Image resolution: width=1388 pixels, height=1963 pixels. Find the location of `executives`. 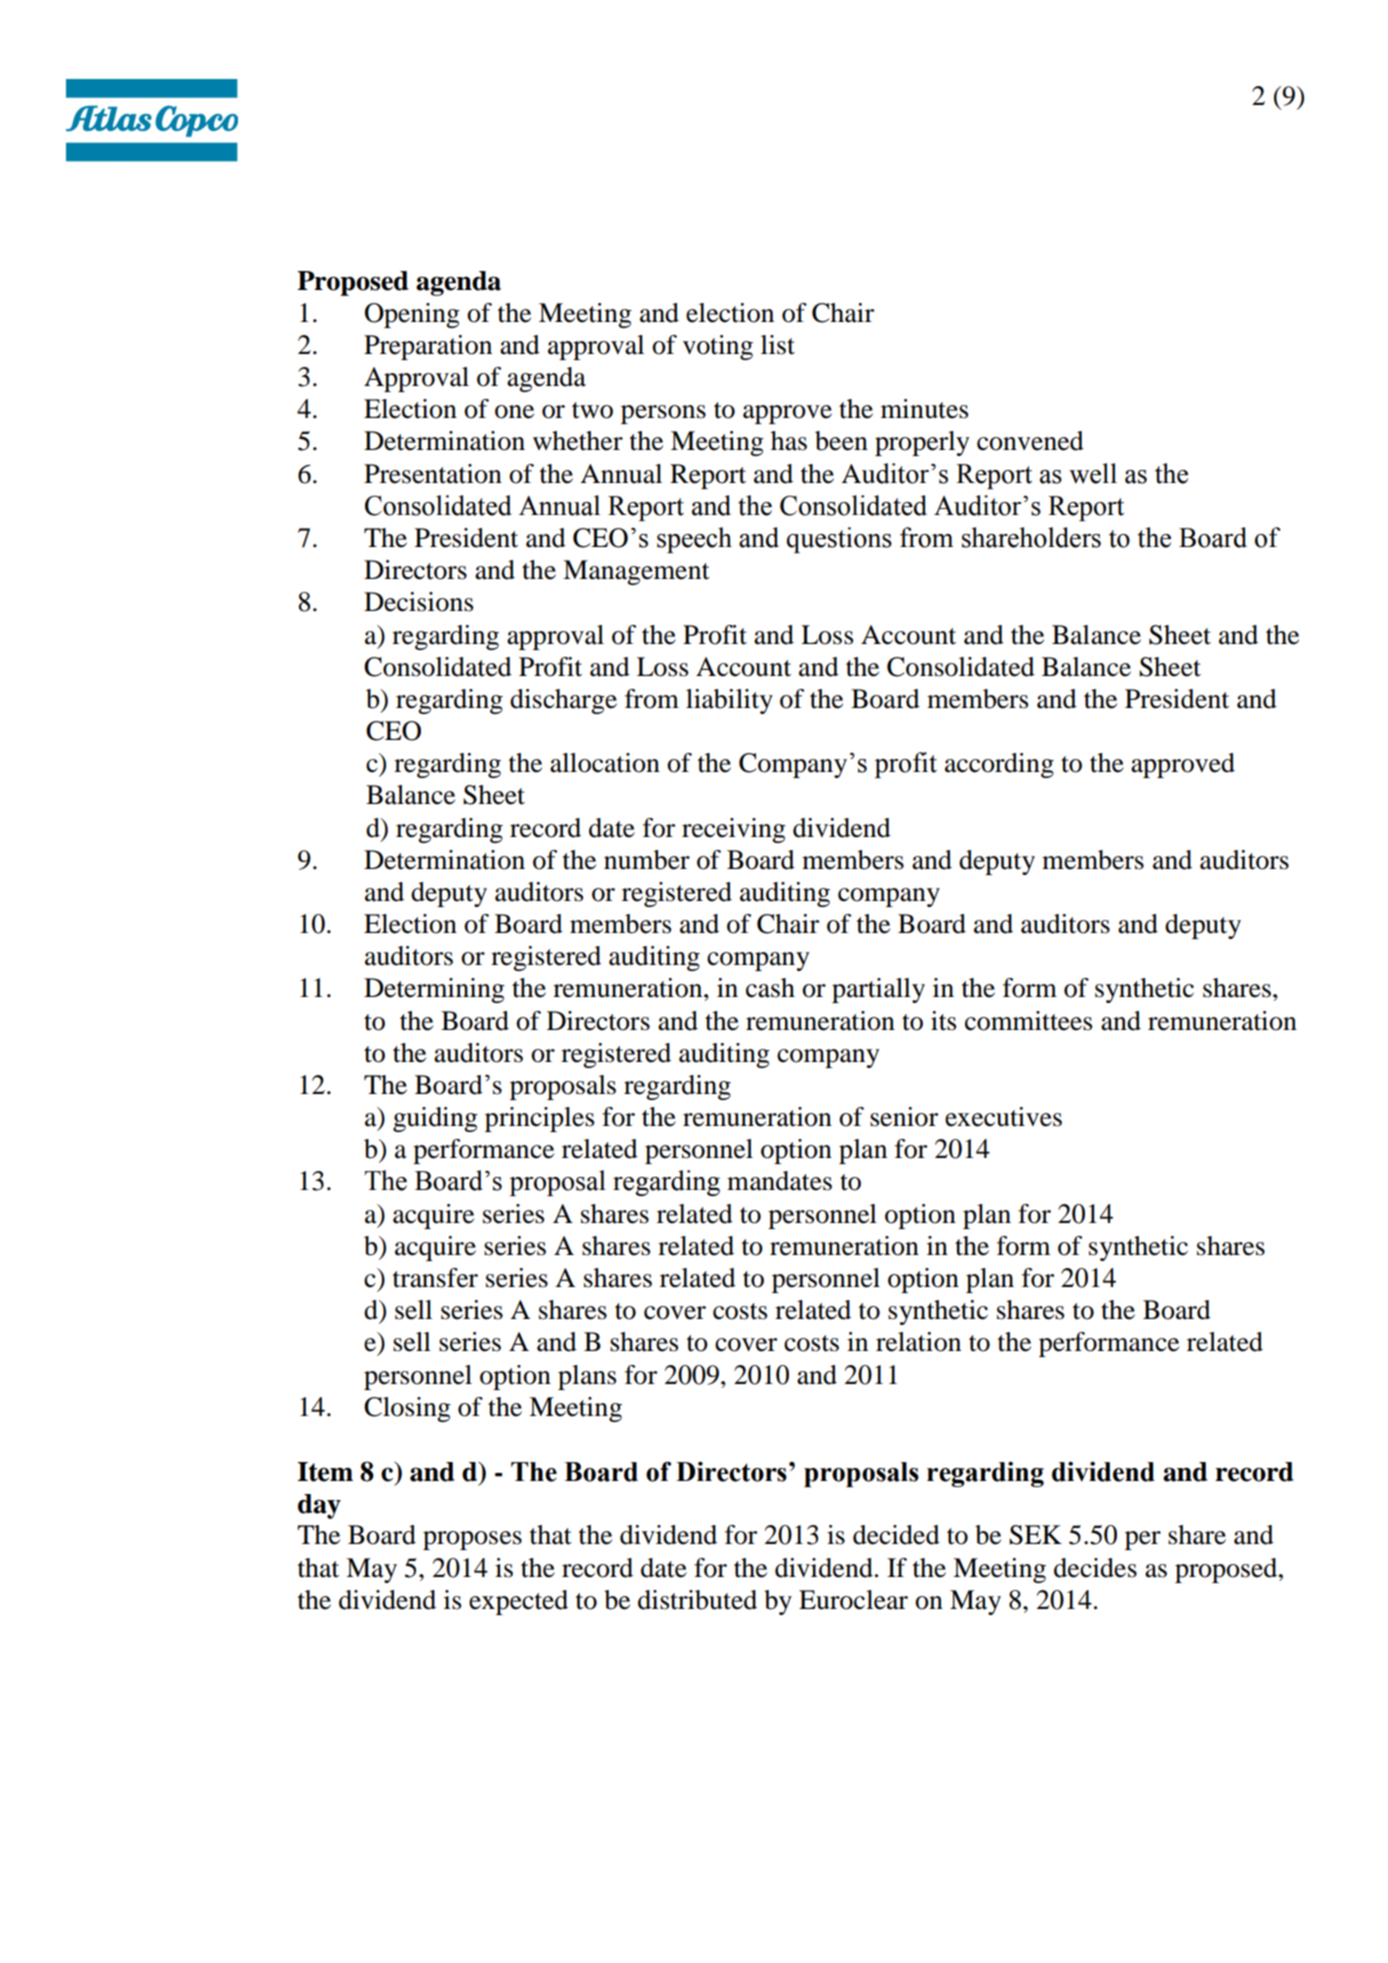

executives is located at coordinates (1003, 1117).
